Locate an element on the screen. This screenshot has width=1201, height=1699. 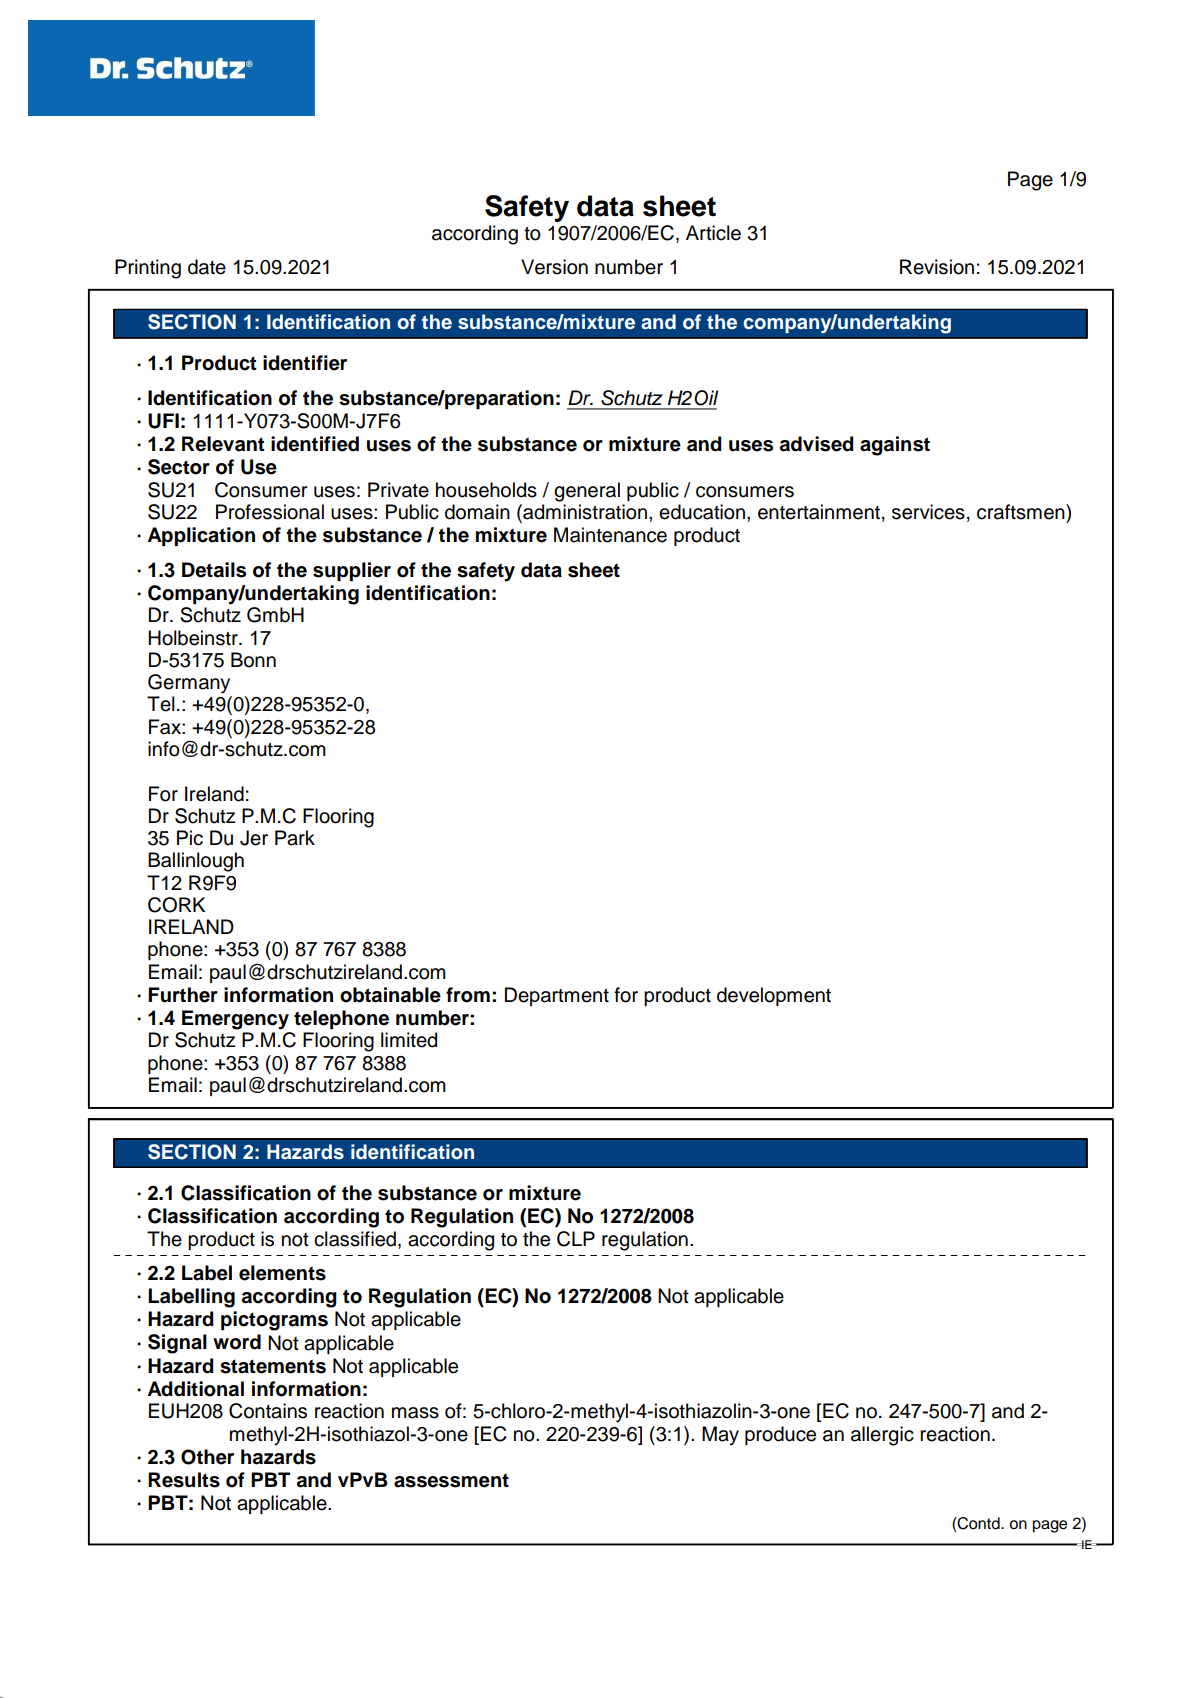
Revision is located at coordinates (937, 267).
